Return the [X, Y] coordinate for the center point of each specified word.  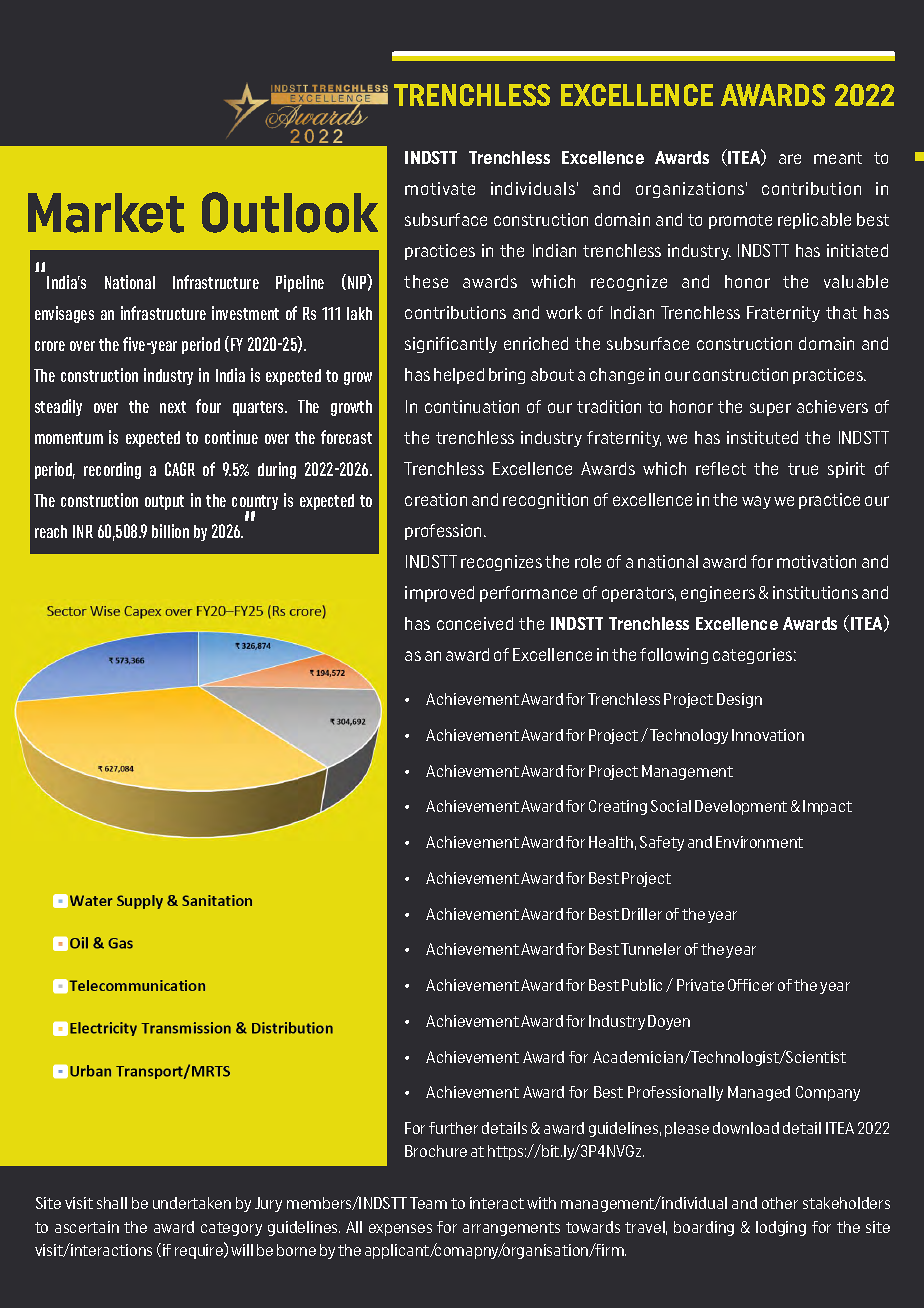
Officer [751, 985]
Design [739, 700]
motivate [440, 188]
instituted [762, 437]
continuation [472, 406]
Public [642, 985]
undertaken [192, 1203]
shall [112, 1203]
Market [106, 213]
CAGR [180, 469]
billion [170, 531]
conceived [475, 623]
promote [740, 221]
